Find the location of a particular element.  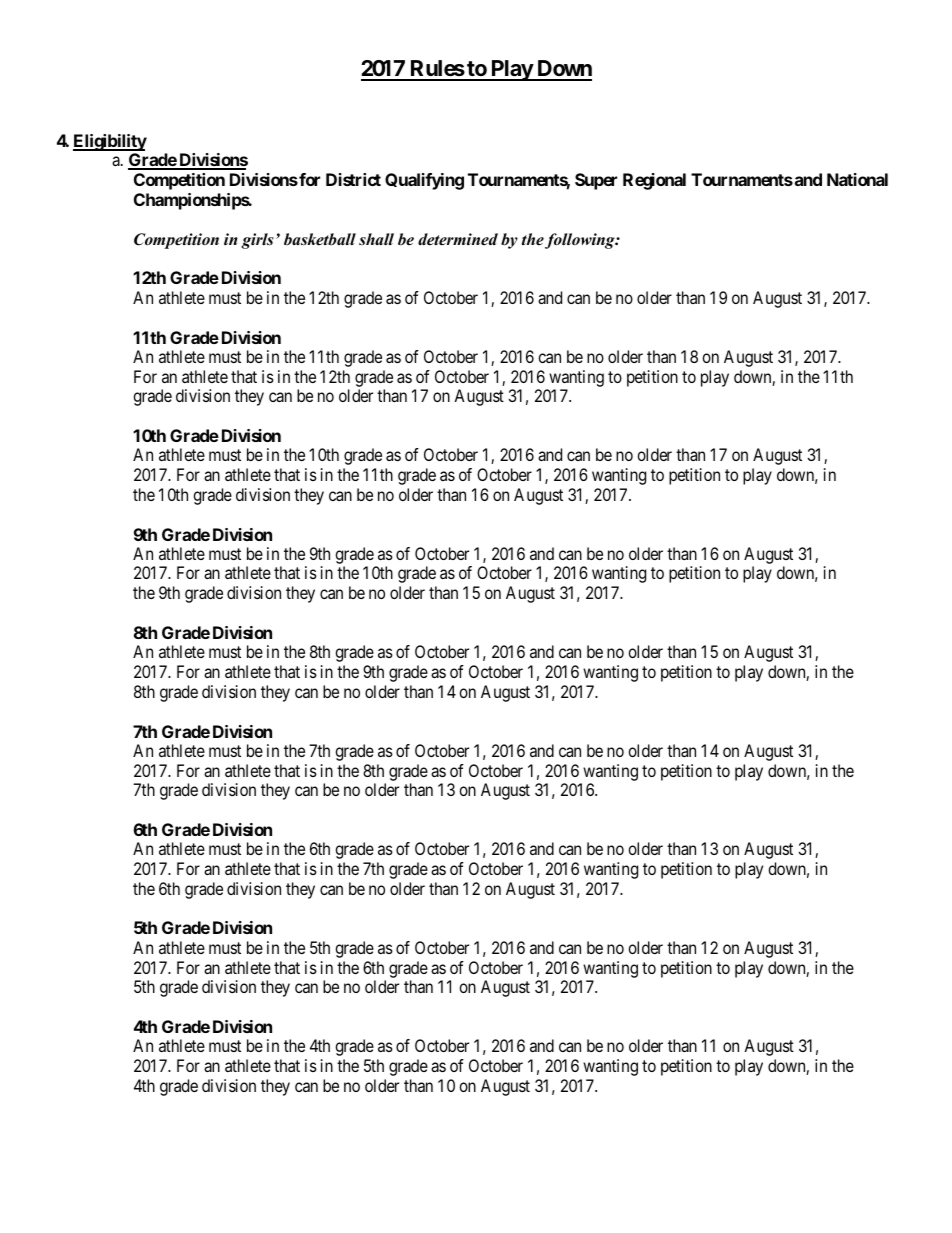

Super is located at coordinates (596, 181).
